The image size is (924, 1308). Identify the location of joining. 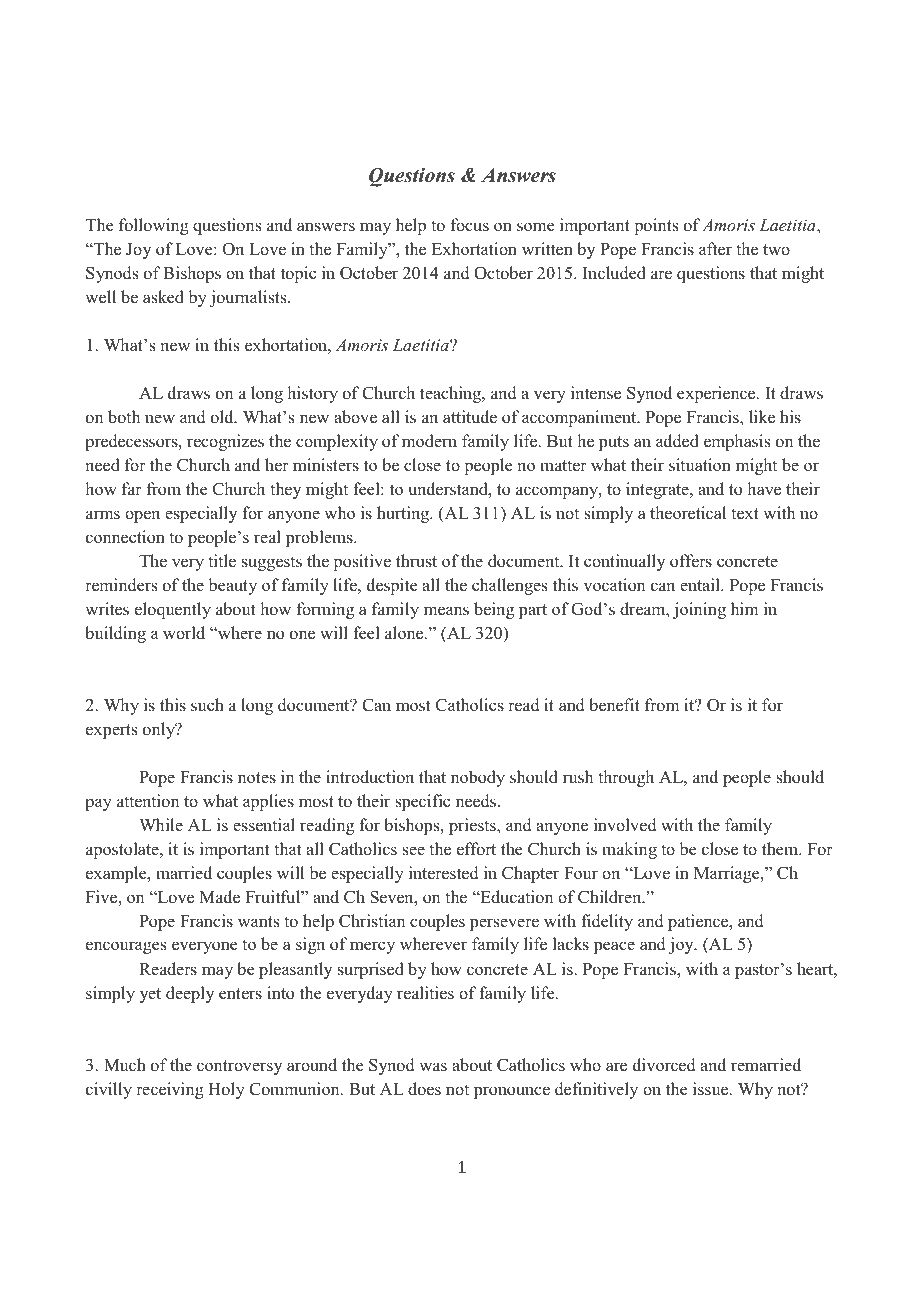
(699, 610).
